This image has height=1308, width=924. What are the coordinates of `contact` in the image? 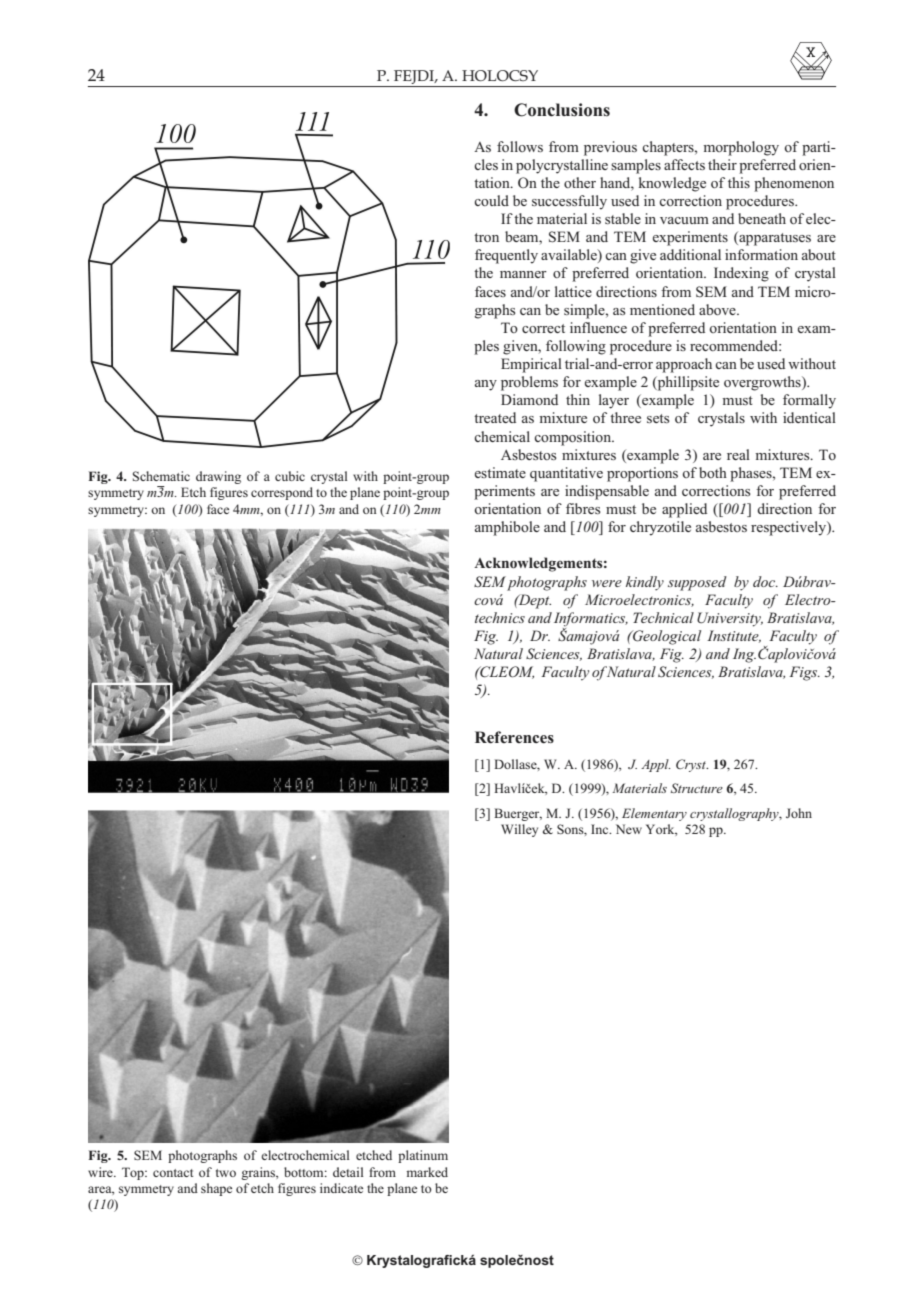 It's located at (173, 1173).
